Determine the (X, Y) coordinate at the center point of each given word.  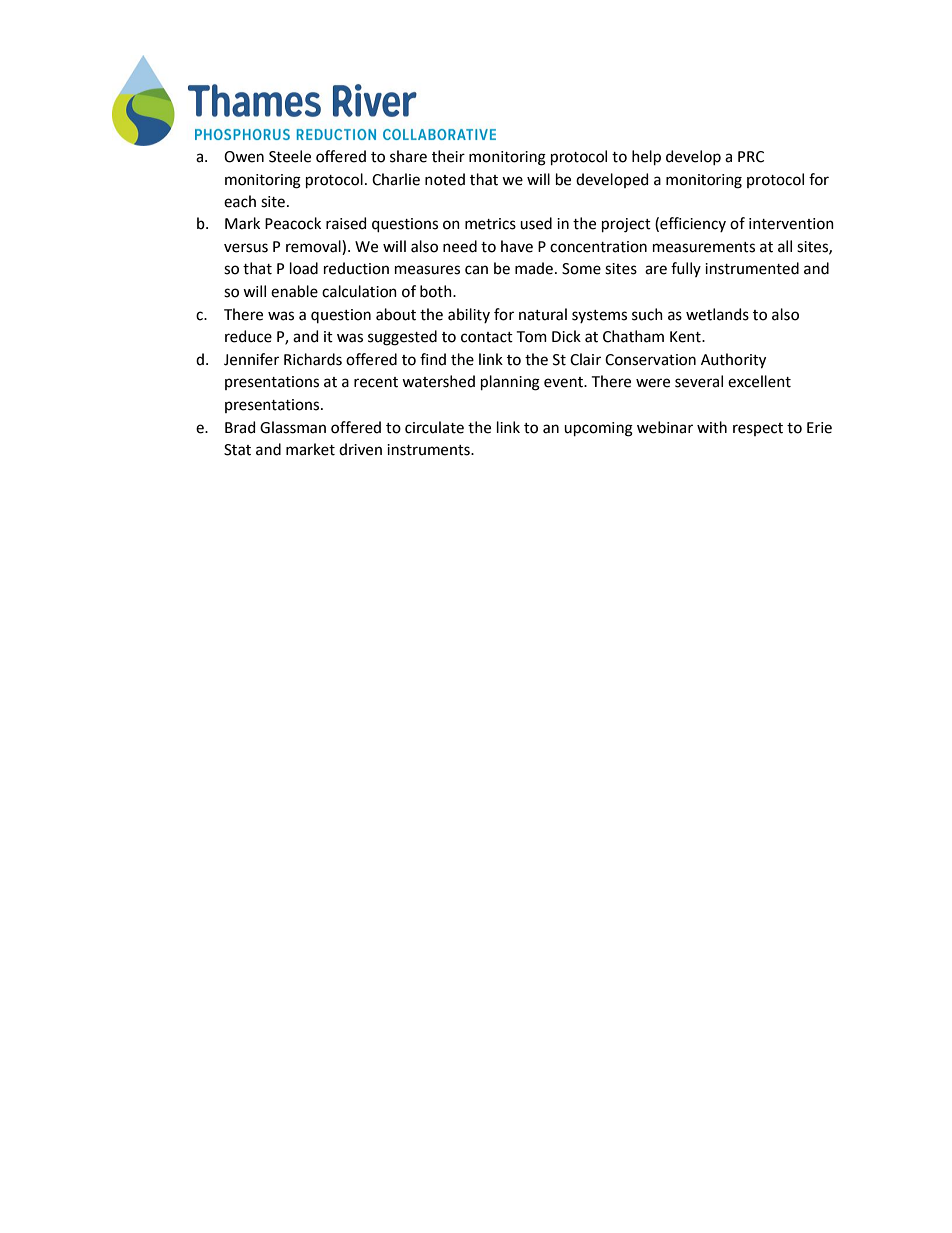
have (517, 246)
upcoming (598, 429)
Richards (313, 359)
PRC (751, 157)
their (448, 156)
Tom (532, 337)
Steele (290, 156)
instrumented (752, 268)
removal (314, 246)
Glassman (293, 427)
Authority (733, 361)
